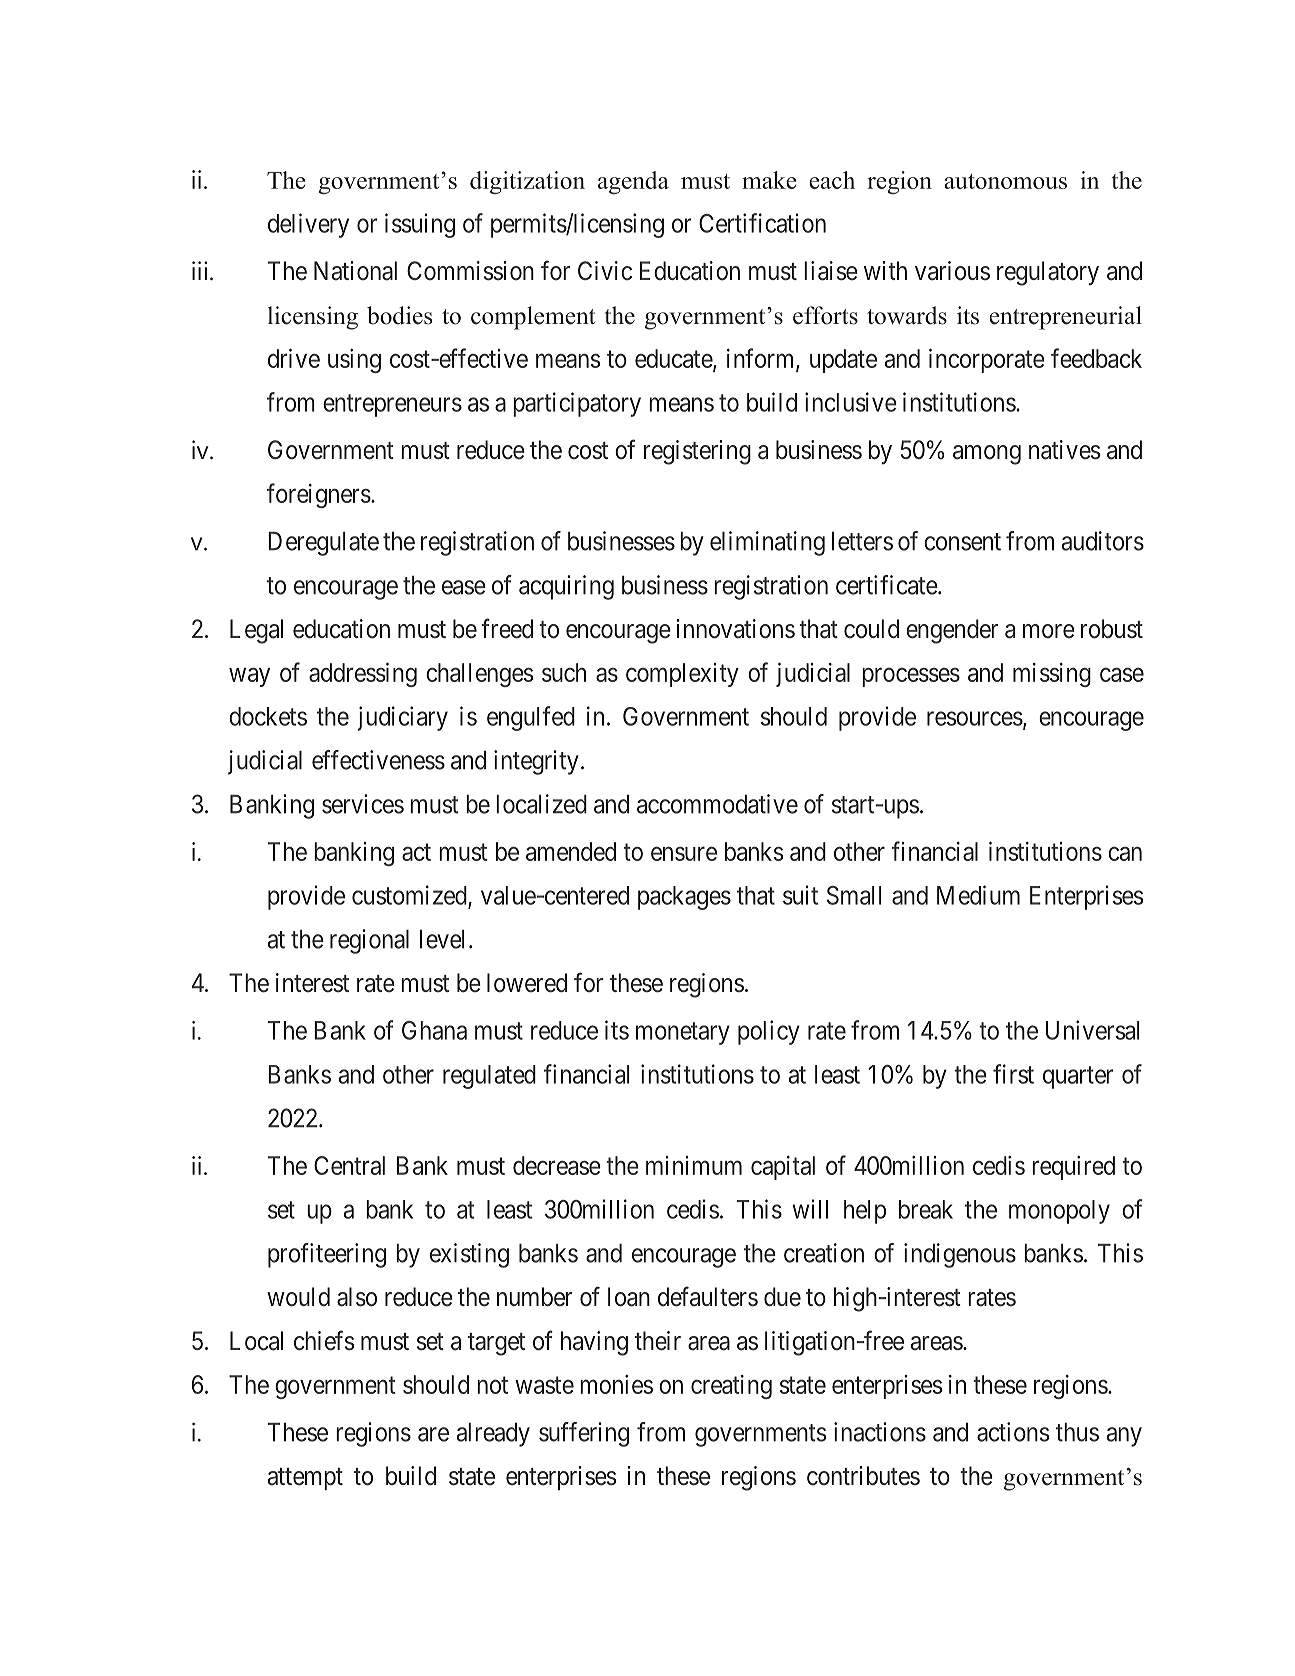 Image resolution: width=1295 pixels, height=1676 pixels. I want to click on registering, so click(697, 452).
